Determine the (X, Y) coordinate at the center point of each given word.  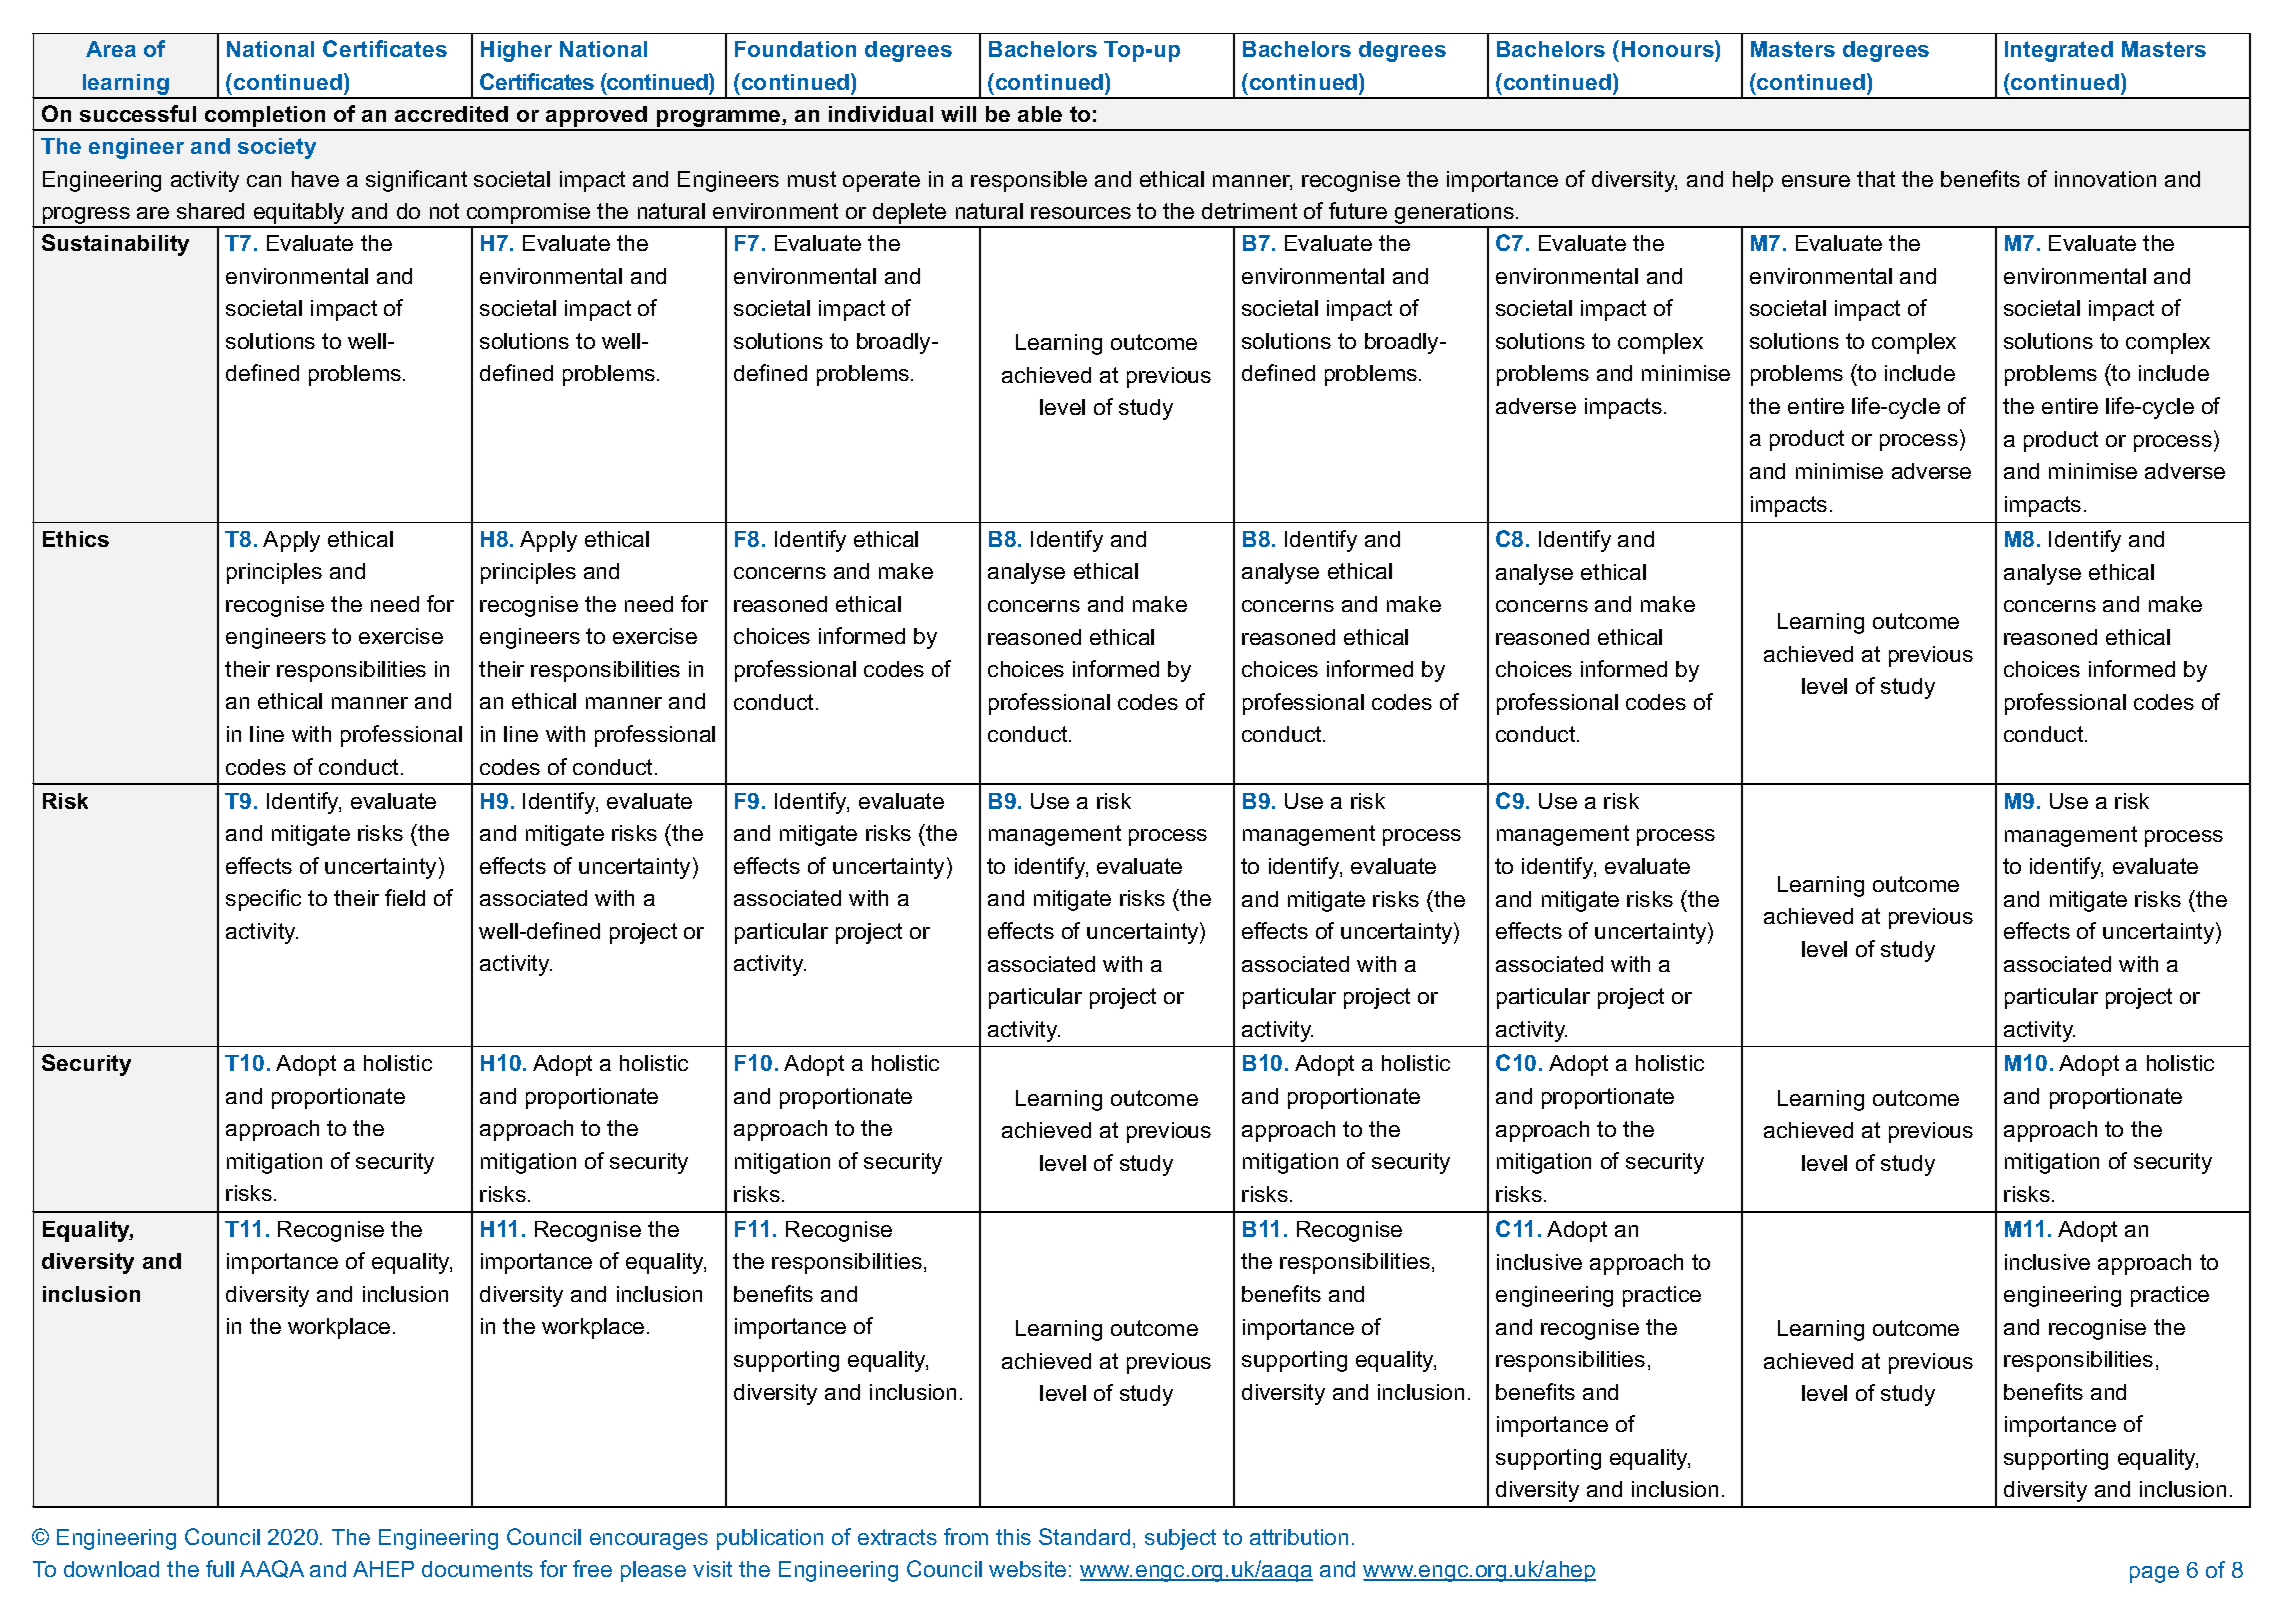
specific (263, 900)
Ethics (76, 539)
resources (1081, 213)
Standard (1084, 1536)
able (1040, 114)
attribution (1299, 1537)
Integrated (2059, 51)
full (220, 1568)
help (1753, 181)
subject (1180, 1539)
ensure (1816, 181)
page (2154, 1574)
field (405, 897)
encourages (649, 1541)
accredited (451, 114)
